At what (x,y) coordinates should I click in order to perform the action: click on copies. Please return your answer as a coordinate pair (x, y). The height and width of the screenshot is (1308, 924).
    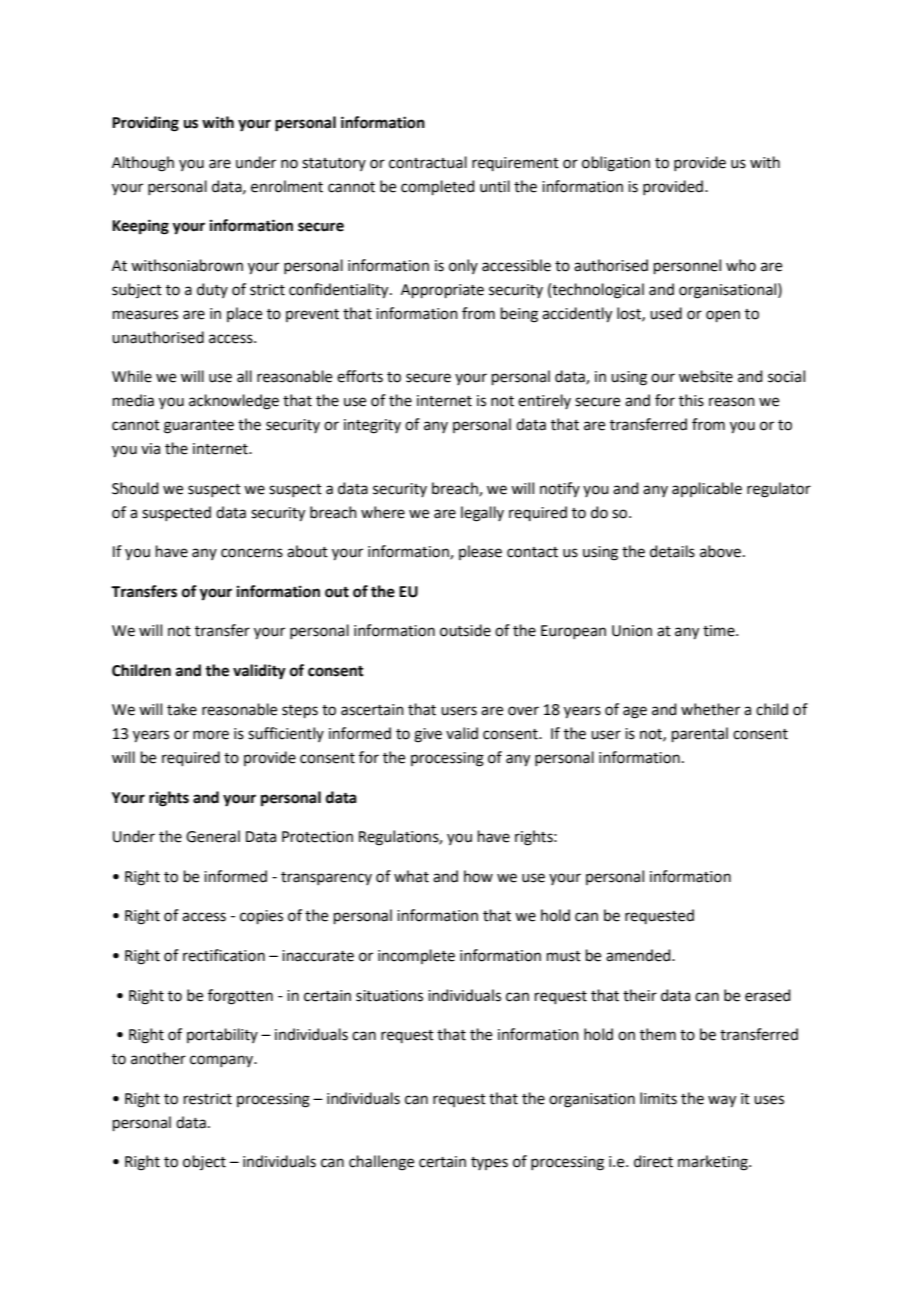
    Looking at the image, I should click on (261, 917).
